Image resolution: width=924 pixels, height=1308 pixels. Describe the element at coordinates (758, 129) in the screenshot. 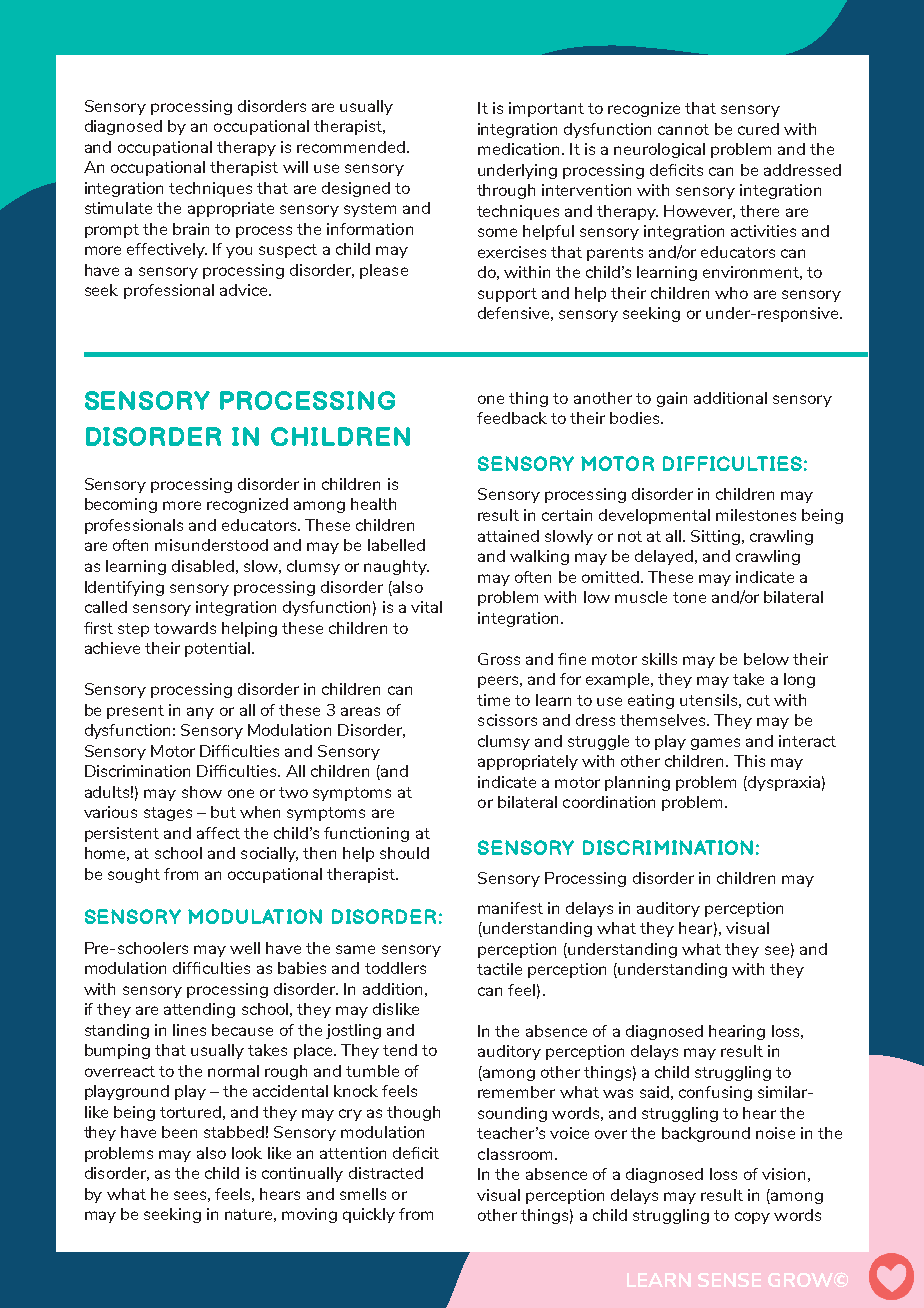

I see `cured` at that location.
